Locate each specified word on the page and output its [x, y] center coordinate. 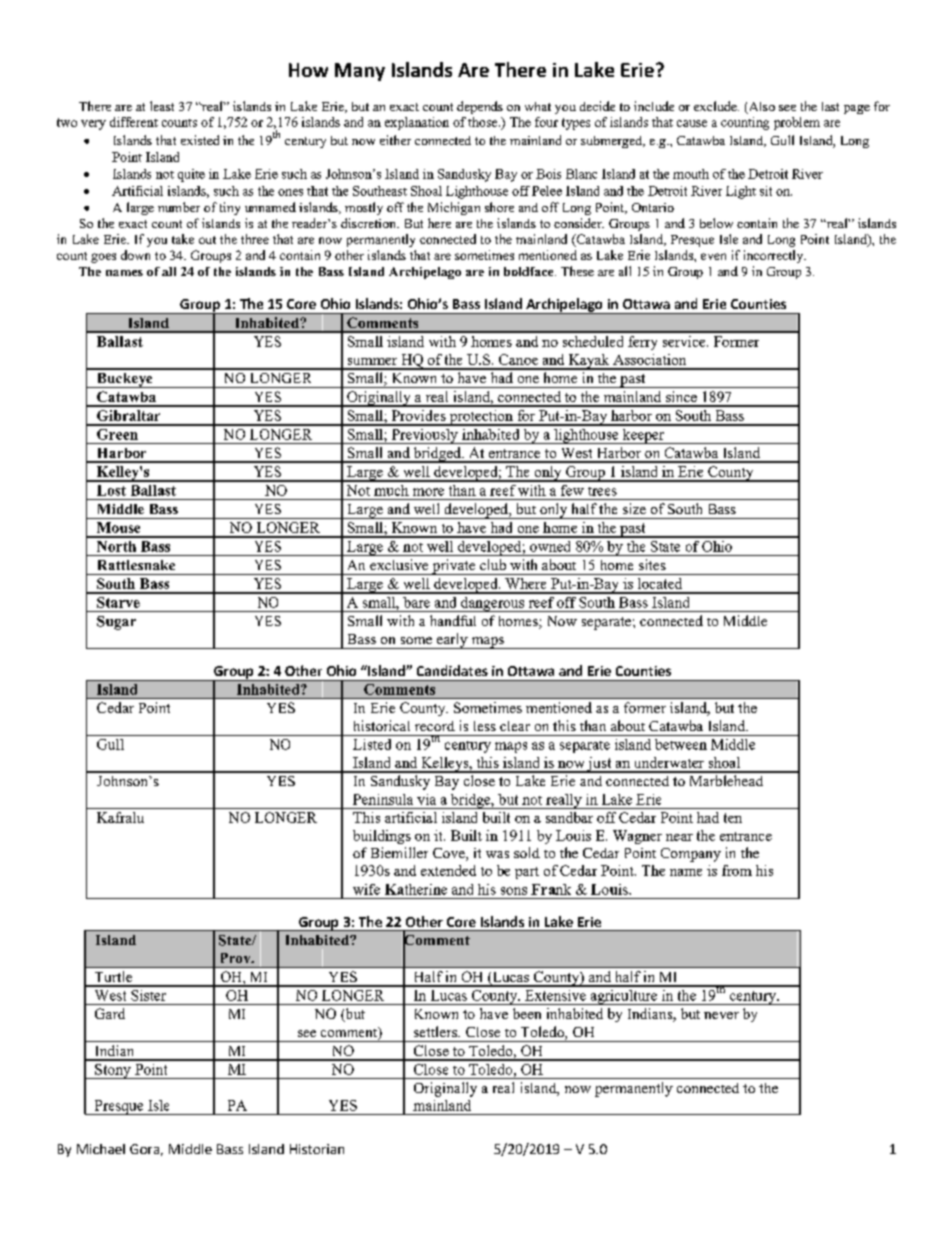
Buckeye [124, 380]
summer [372, 361]
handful [453, 620]
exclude [716, 106]
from [737, 870]
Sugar [116, 623]
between [681, 744]
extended [448, 870]
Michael [101, 1149]
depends [480, 107]
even [713, 256]
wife [366, 889]
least [162, 106]
